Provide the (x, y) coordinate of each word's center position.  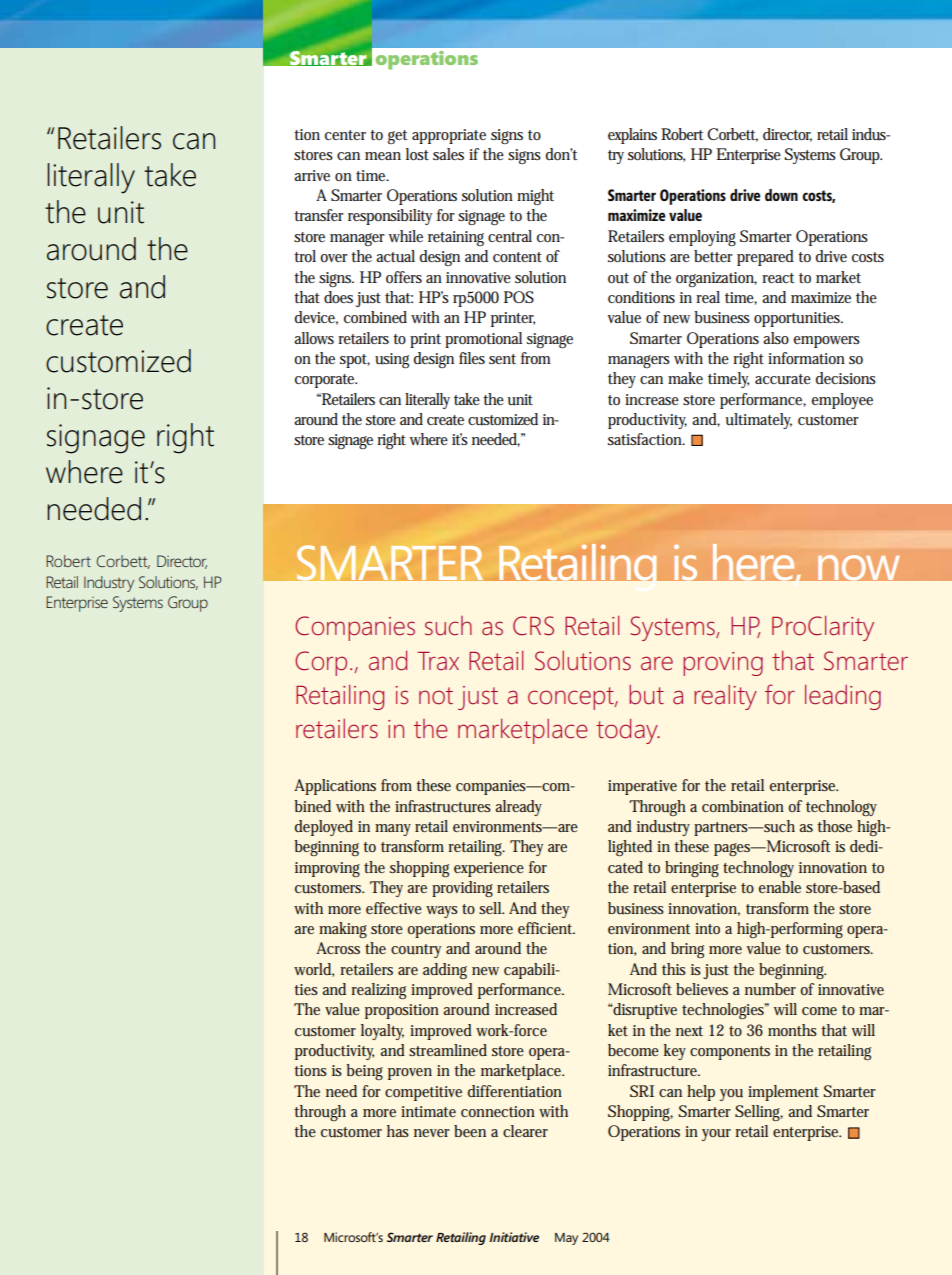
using (392, 360)
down (781, 195)
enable (780, 887)
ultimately (759, 421)
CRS (533, 626)
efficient (546, 928)
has (398, 1131)
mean (383, 156)
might (535, 197)
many (393, 830)
